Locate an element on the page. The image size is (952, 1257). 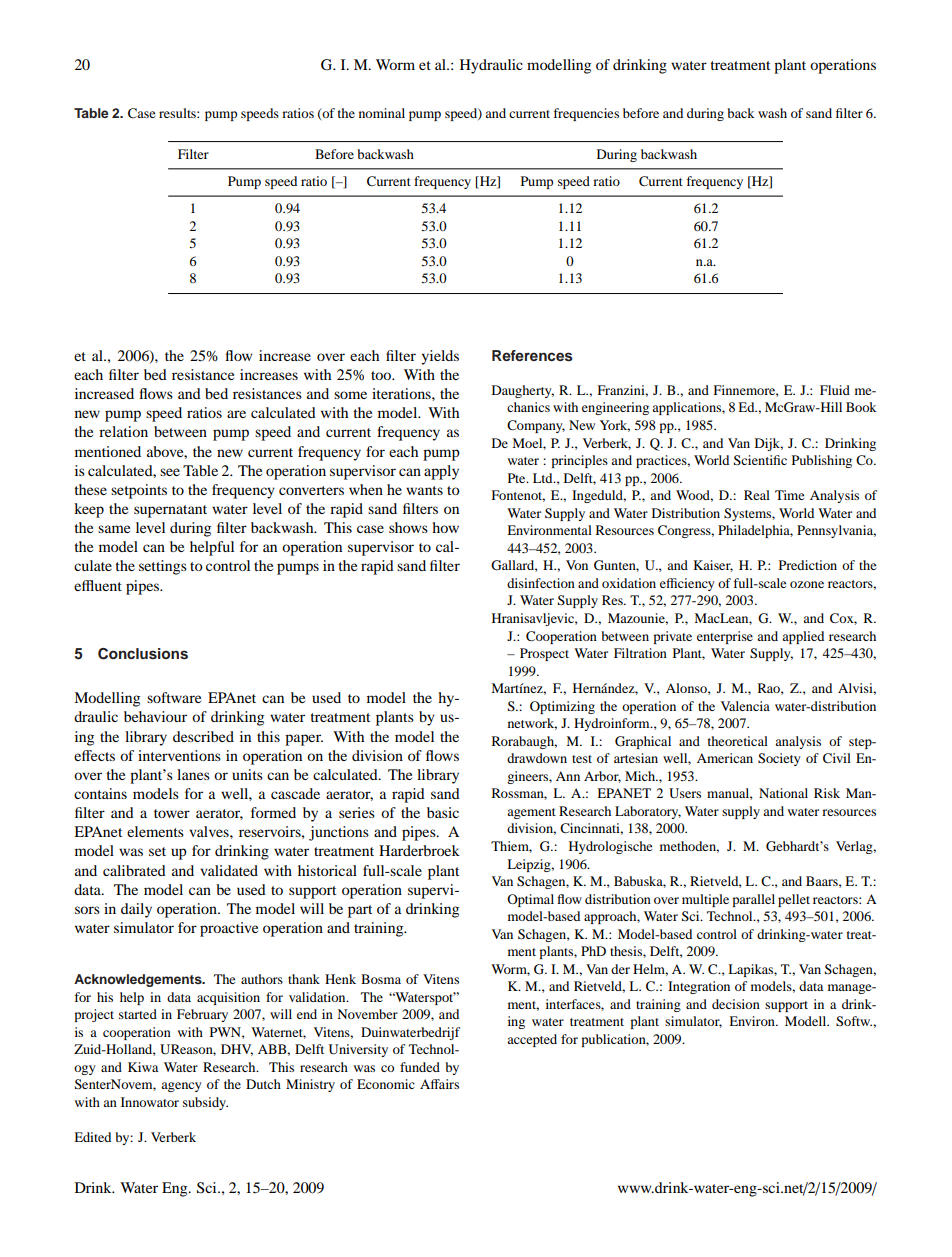
subsidy is located at coordinates (205, 1103).
